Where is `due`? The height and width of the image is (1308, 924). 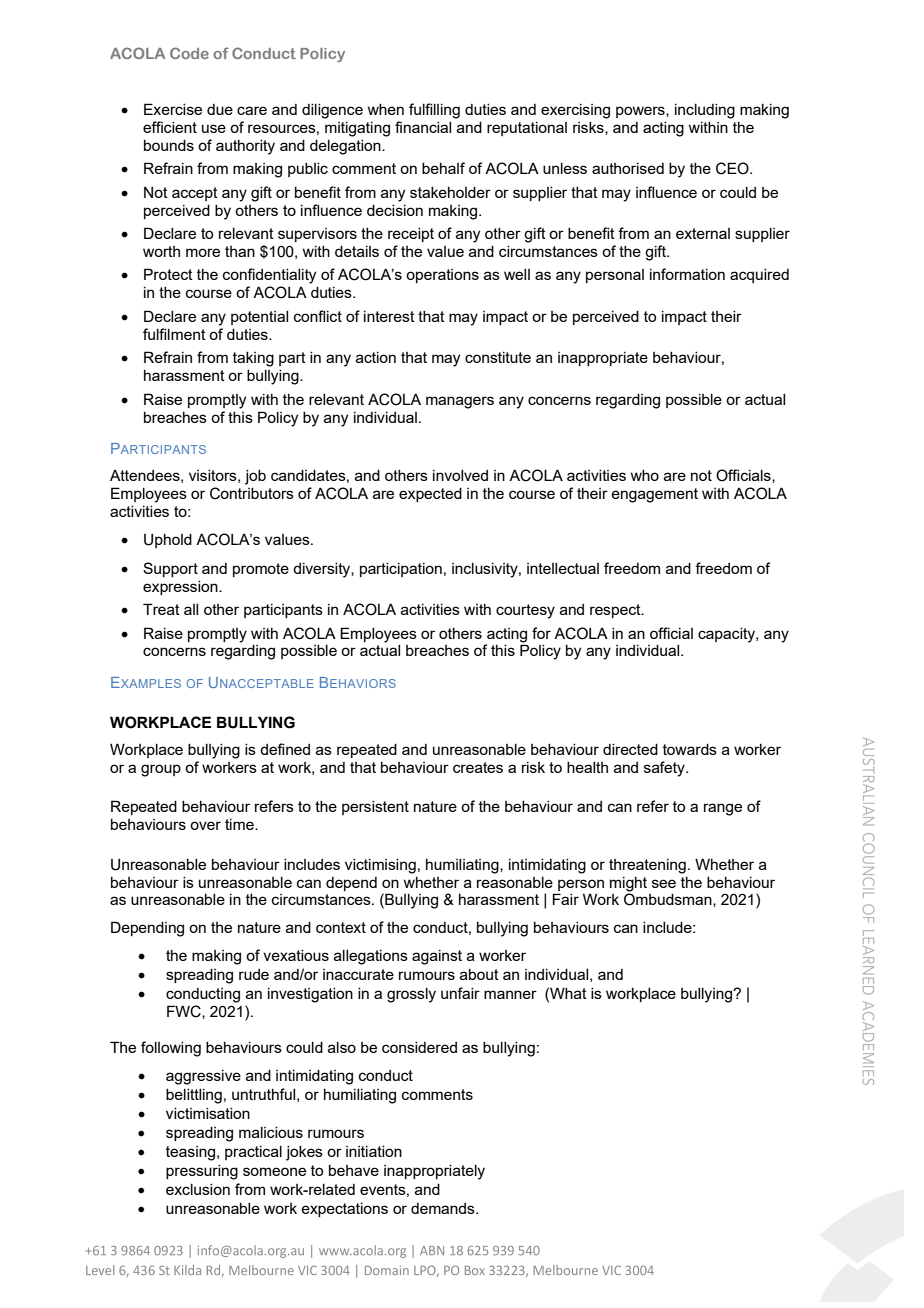 due is located at coordinates (220, 109).
